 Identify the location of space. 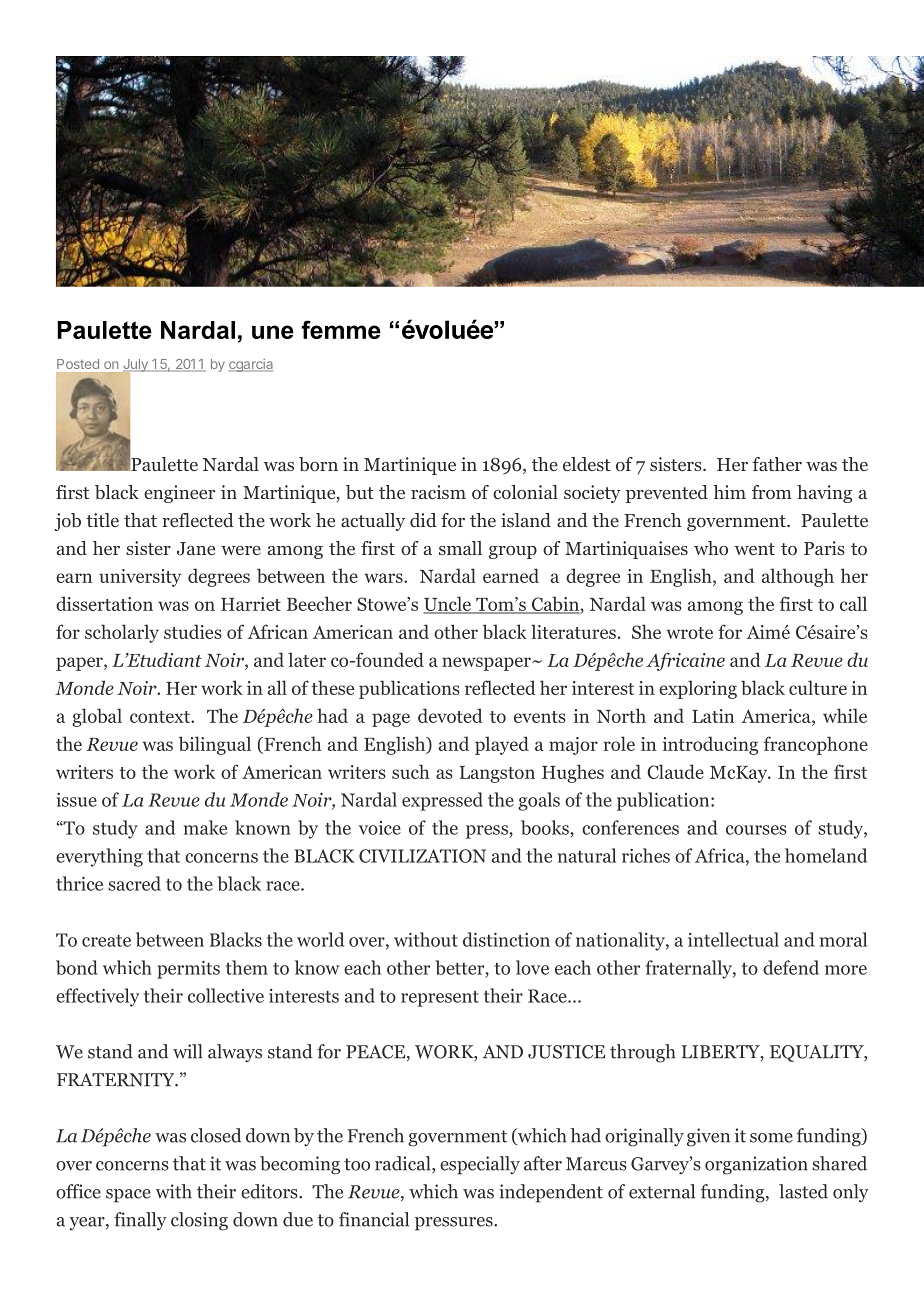
(128, 1196).
